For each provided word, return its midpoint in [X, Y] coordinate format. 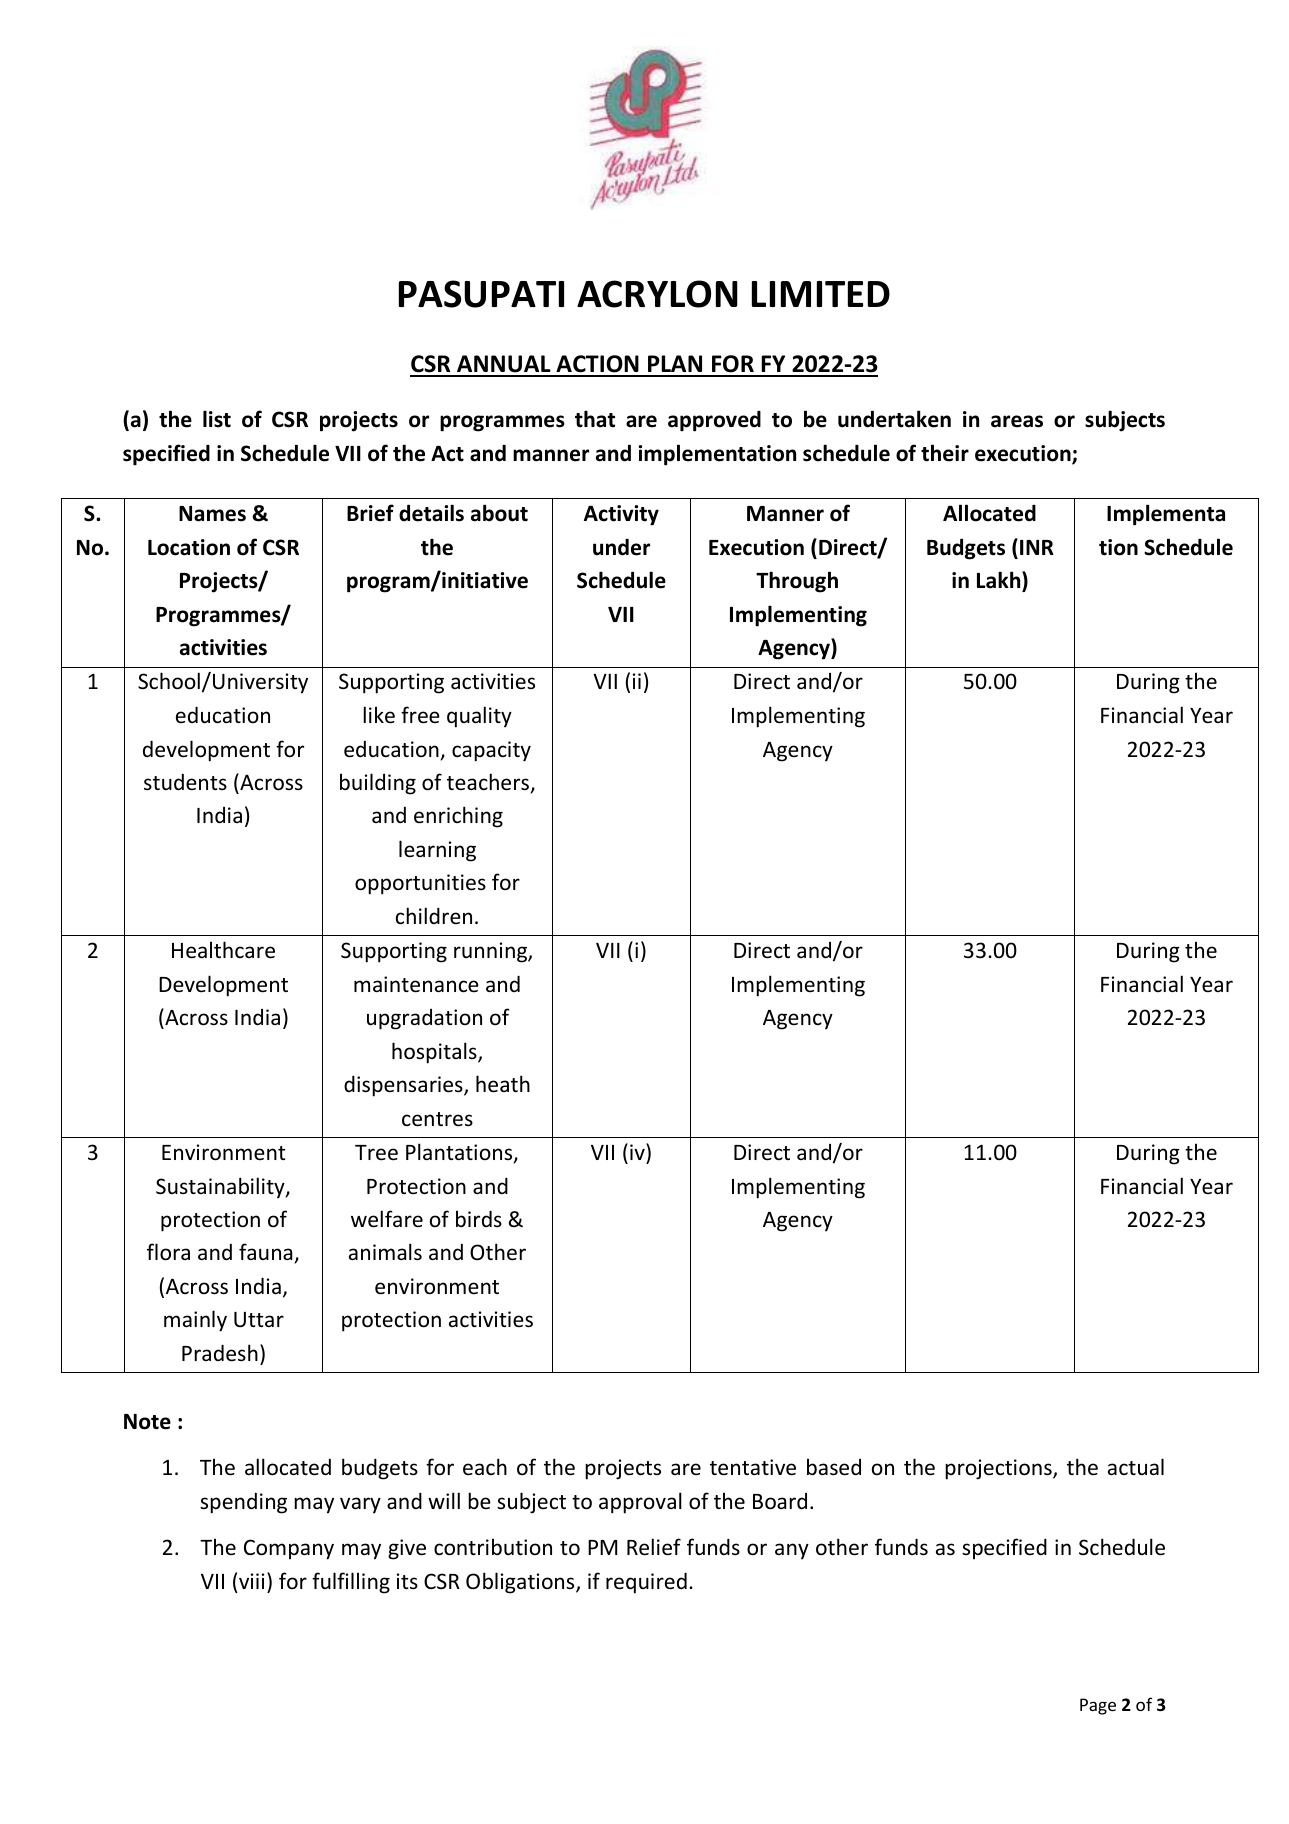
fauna [267, 1253]
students [185, 782]
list [217, 419]
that [595, 419]
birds [479, 1218]
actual [1136, 1467]
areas [1017, 421]
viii [251, 1581]
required [646, 1583]
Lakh [1000, 581]
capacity [491, 751]
